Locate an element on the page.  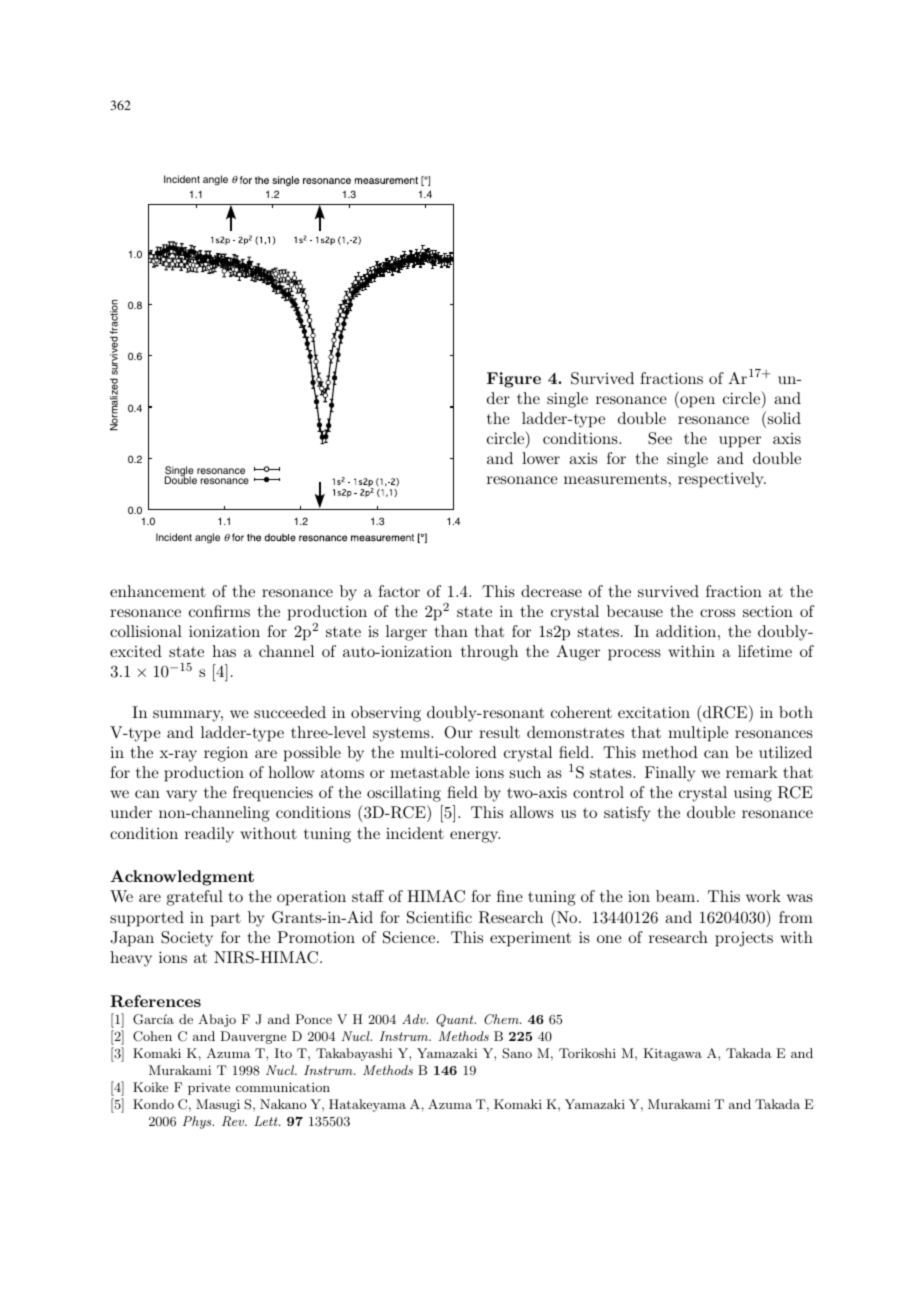
has is located at coordinates (224, 651).
